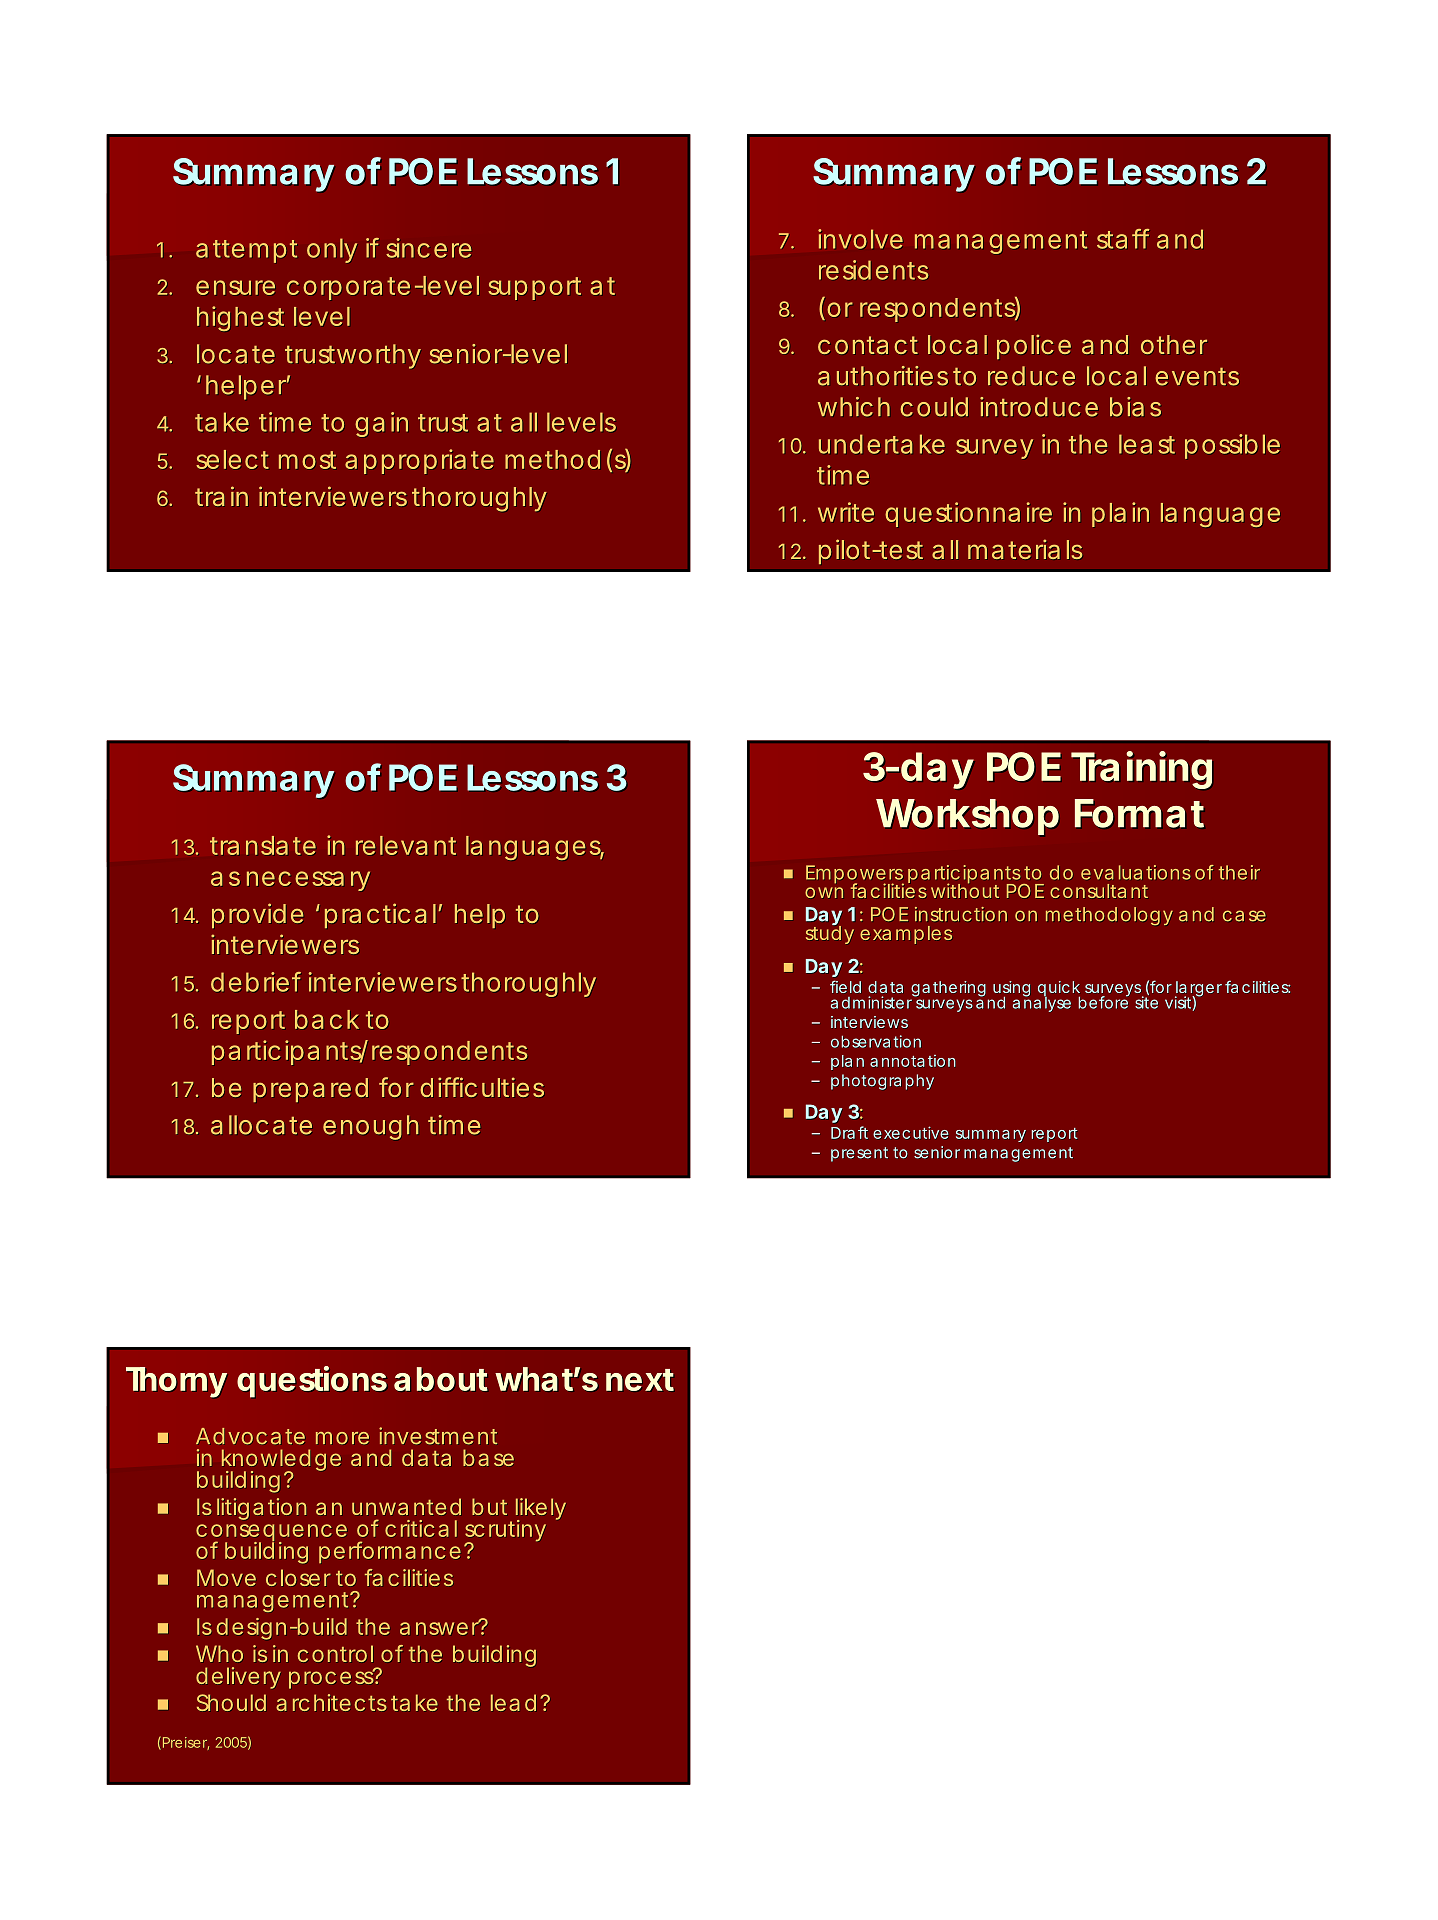 Image resolution: width=1438 pixels, height=1920 pixels. I want to click on lead, so click(513, 1702).
